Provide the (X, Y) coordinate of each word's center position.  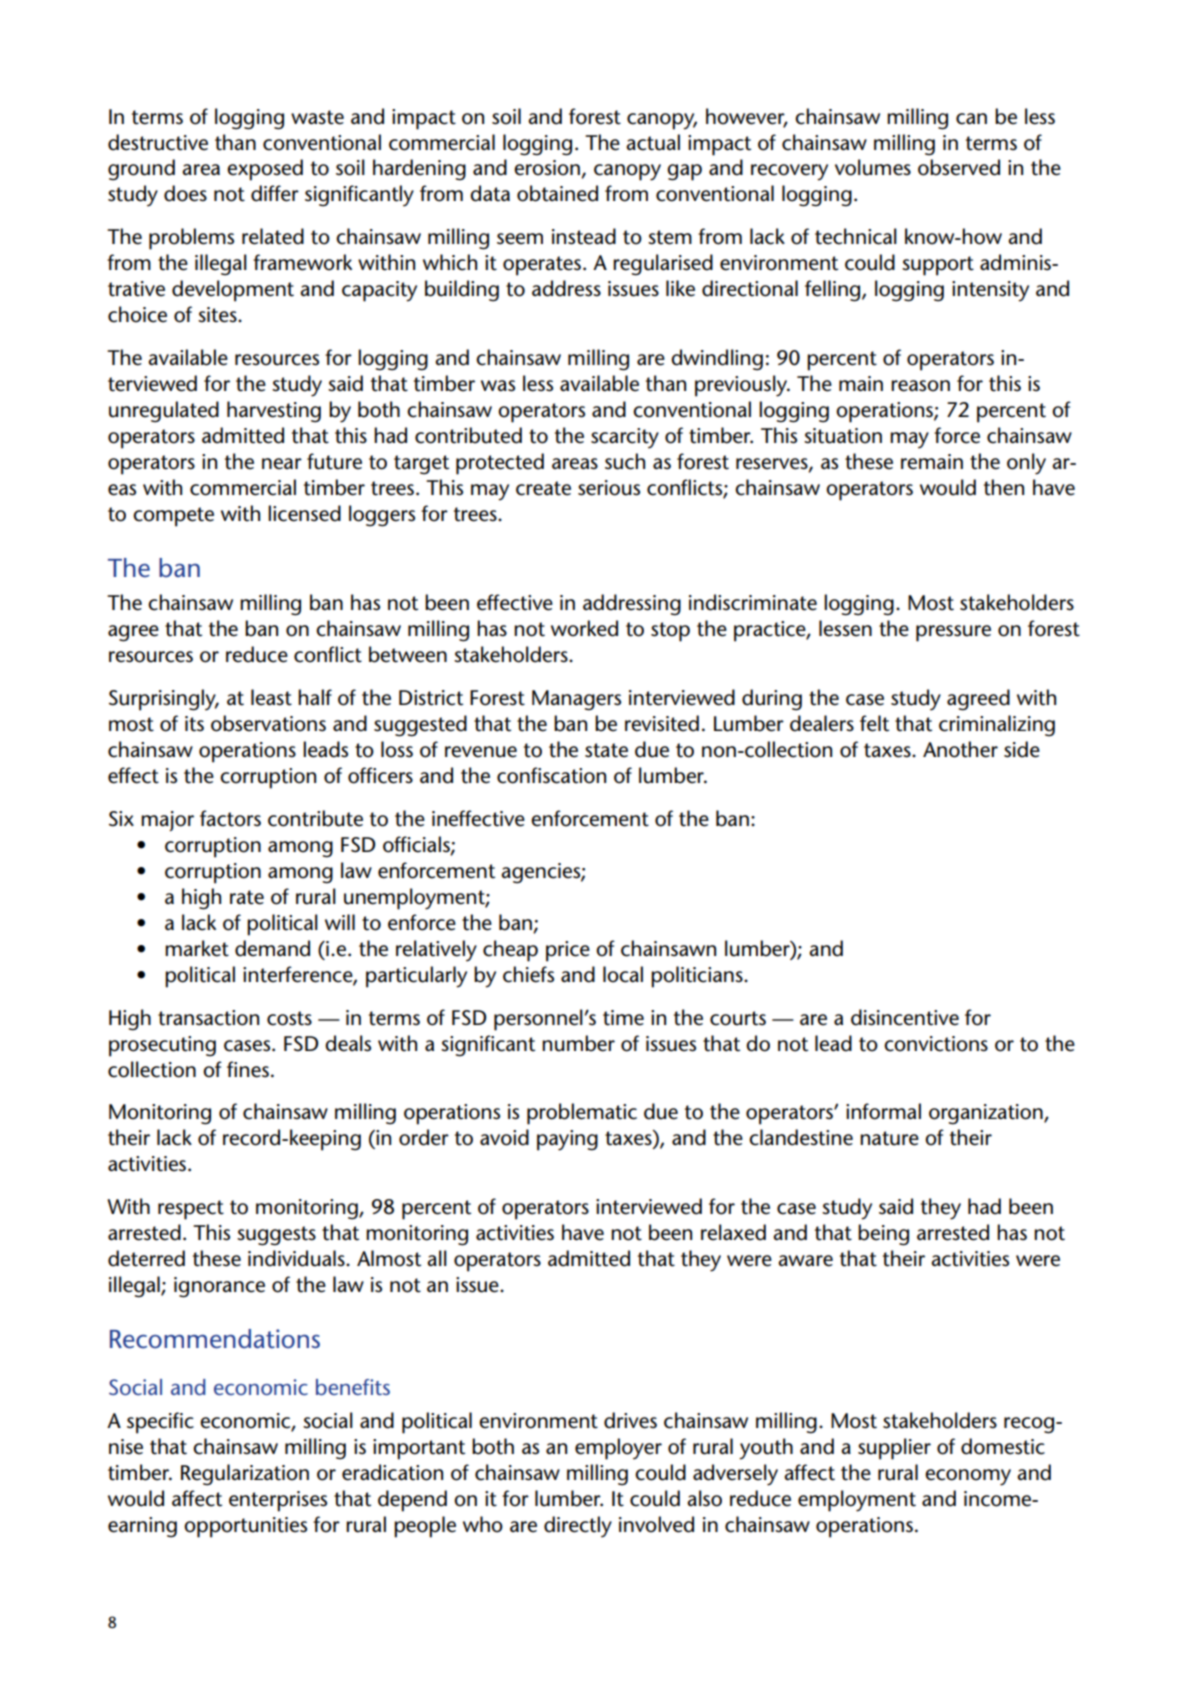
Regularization (245, 1475)
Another (960, 749)
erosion (548, 169)
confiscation (551, 775)
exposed (265, 170)
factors (230, 818)
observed (959, 167)
